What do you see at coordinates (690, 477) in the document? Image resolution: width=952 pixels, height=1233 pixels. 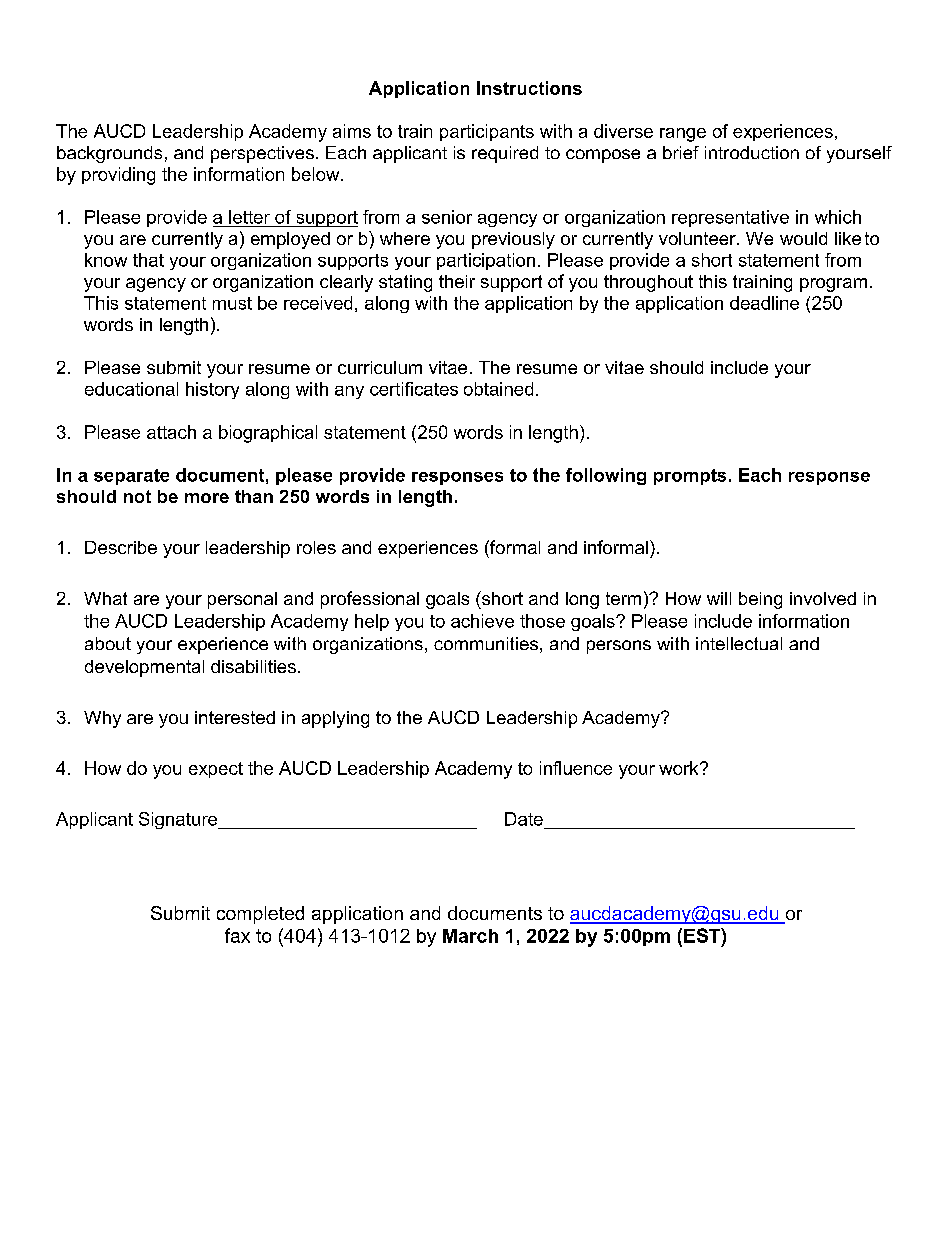 I see `prompts` at bounding box center [690, 477].
